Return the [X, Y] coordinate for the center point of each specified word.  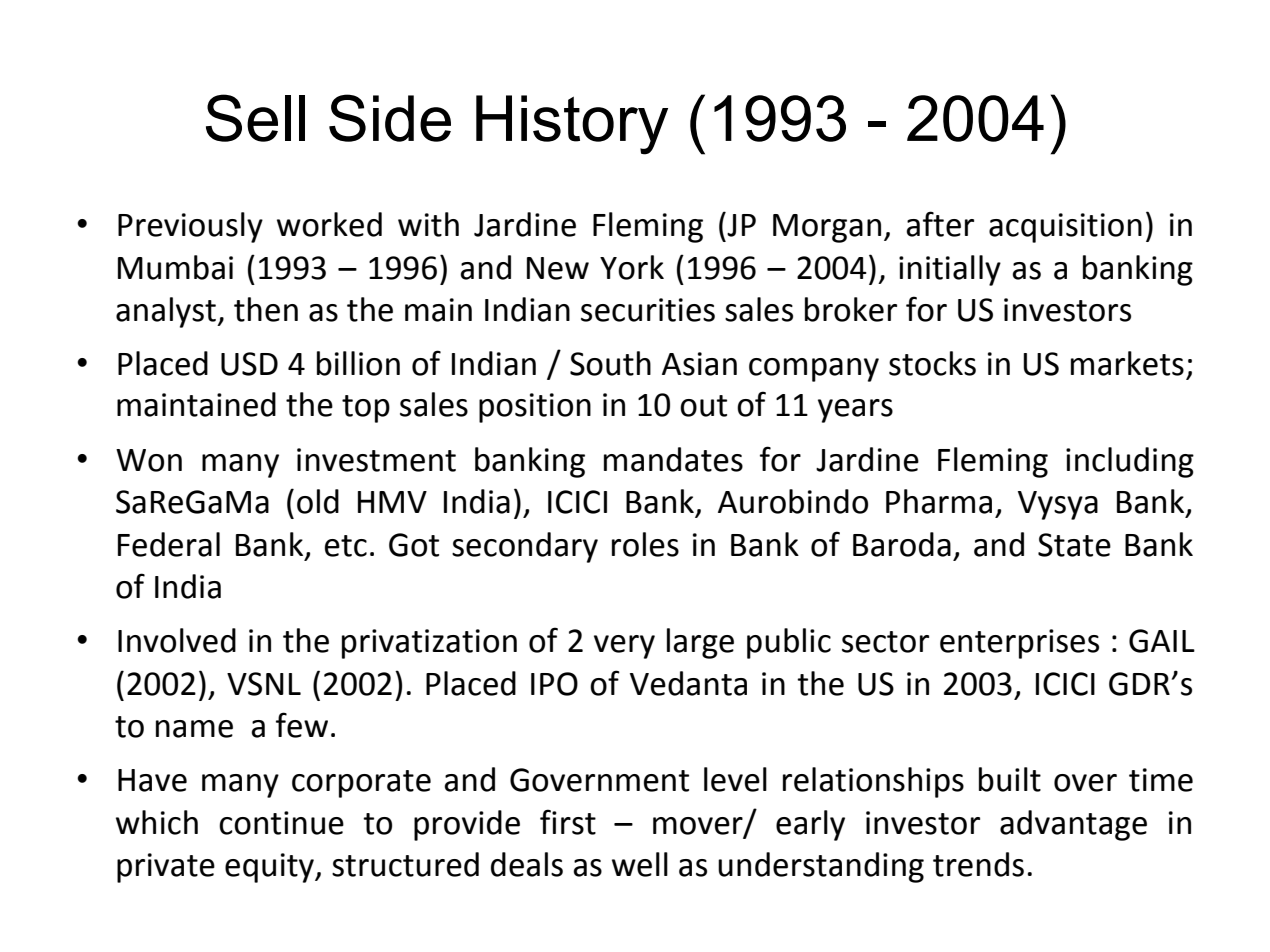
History [572, 125]
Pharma [939, 501]
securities [648, 310]
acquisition [1065, 228]
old [318, 501]
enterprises [1019, 644]
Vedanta [688, 683]
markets [1127, 363]
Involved [177, 640]
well [640, 864]
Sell [255, 118]
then [266, 309]
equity [271, 868]
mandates [673, 459]
